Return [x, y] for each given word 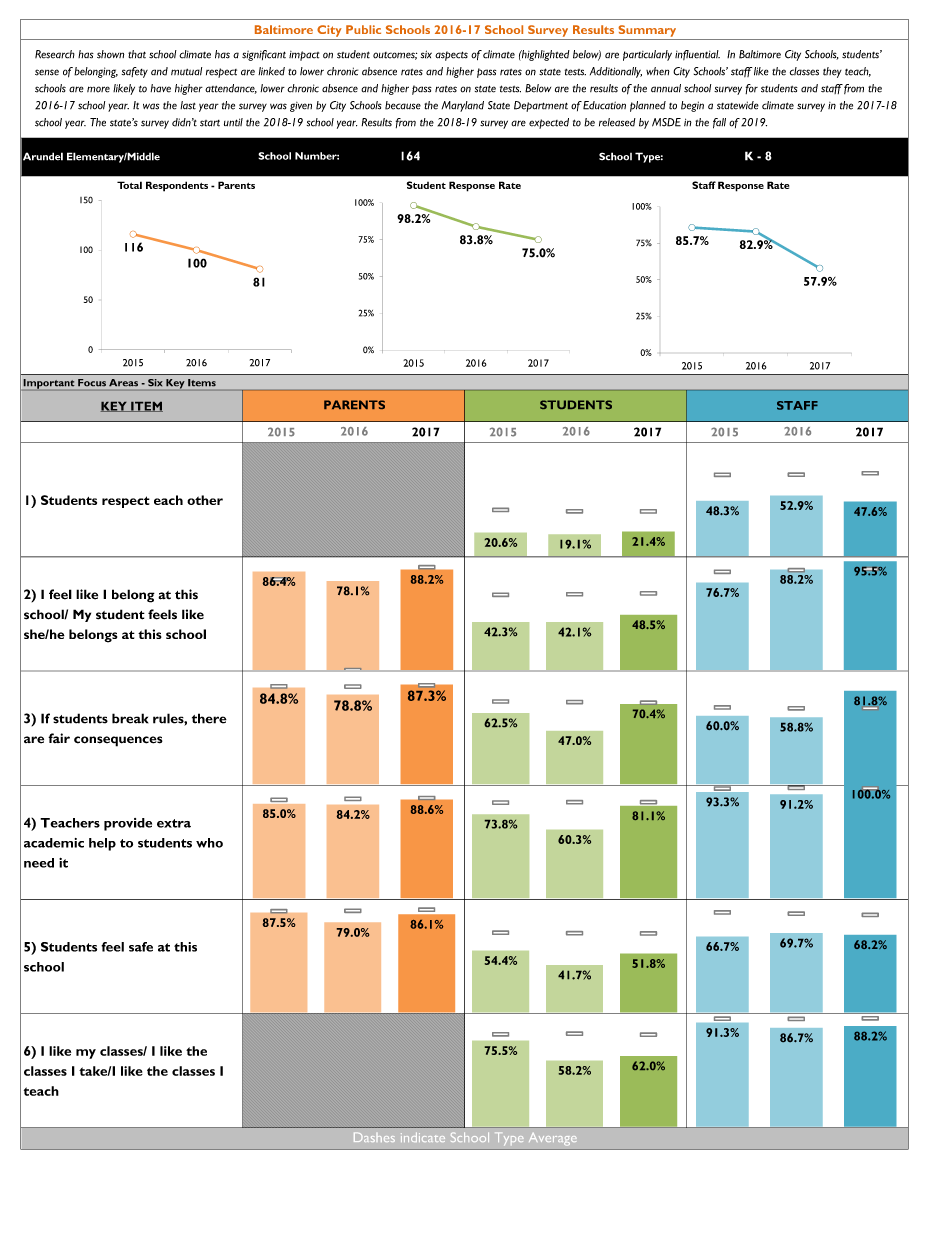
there [209, 718]
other [205, 500]
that [137, 54]
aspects [451, 56]
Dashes [374, 1137]
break [130, 718]
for [751, 89]
